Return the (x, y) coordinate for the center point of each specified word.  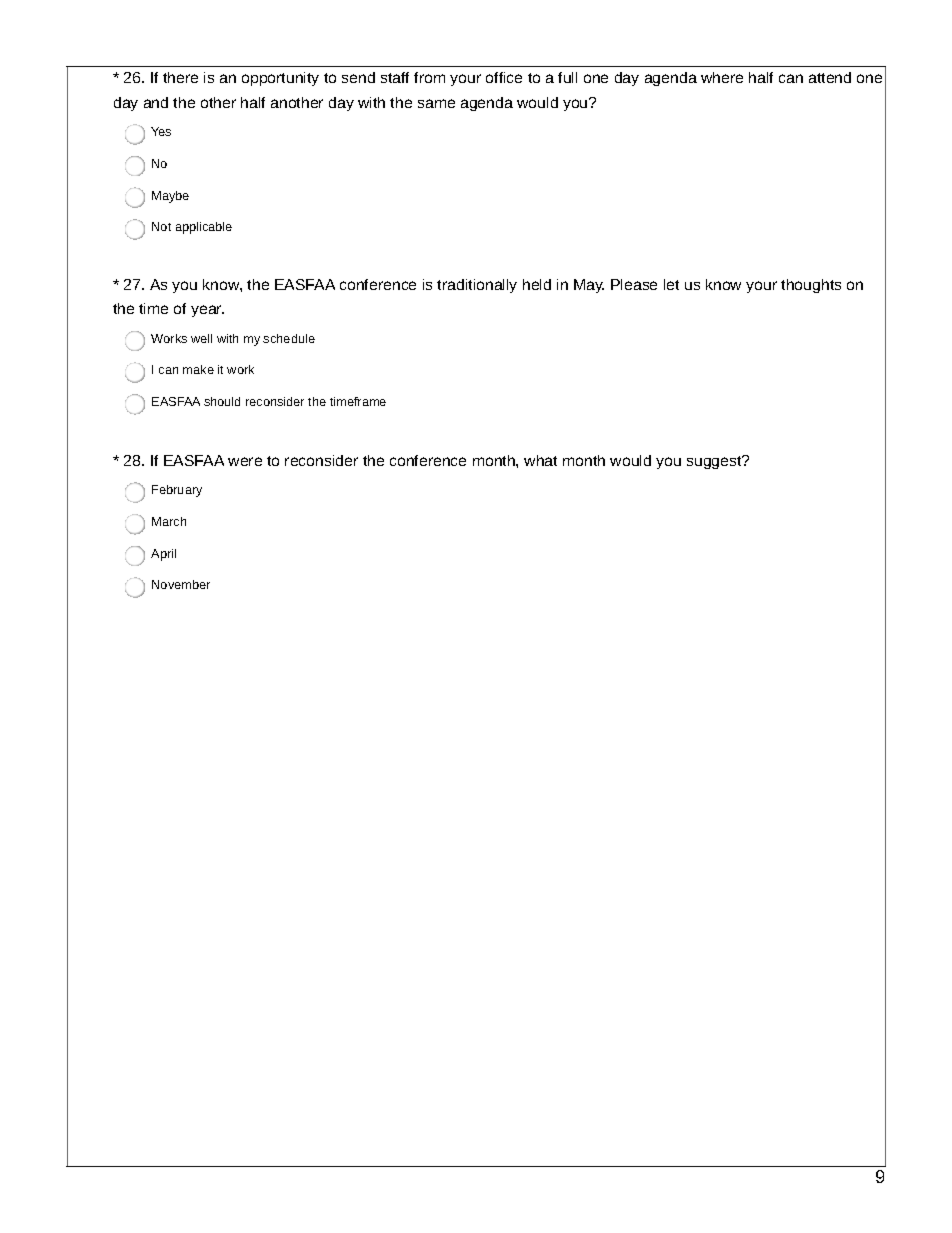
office (504, 77)
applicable (204, 228)
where (722, 77)
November (181, 584)
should (222, 401)
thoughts (811, 286)
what (540, 460)
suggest (715, 462)
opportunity (280, 79)
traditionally (477, 286)
